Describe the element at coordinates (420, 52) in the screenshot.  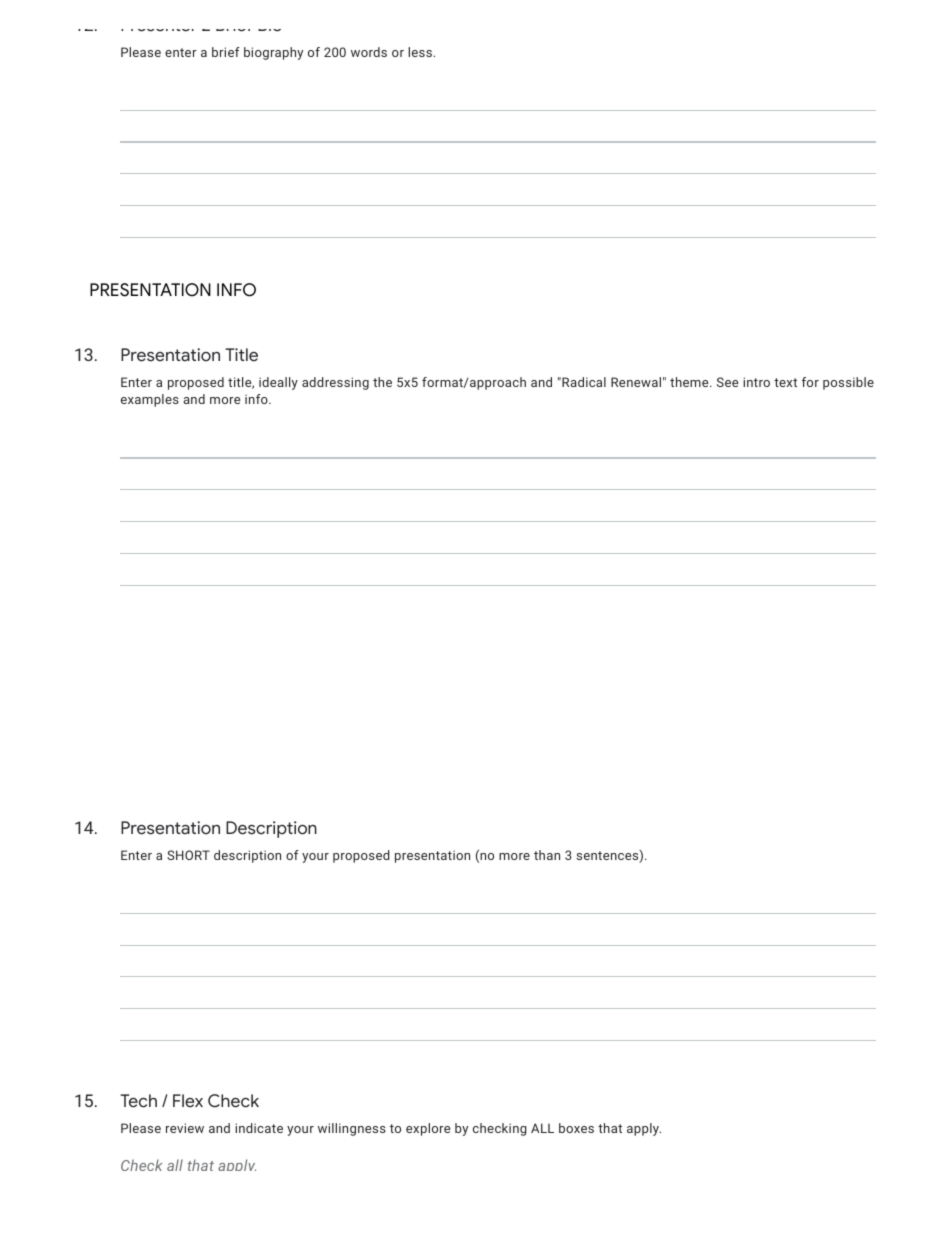
I see `less` at that location.
